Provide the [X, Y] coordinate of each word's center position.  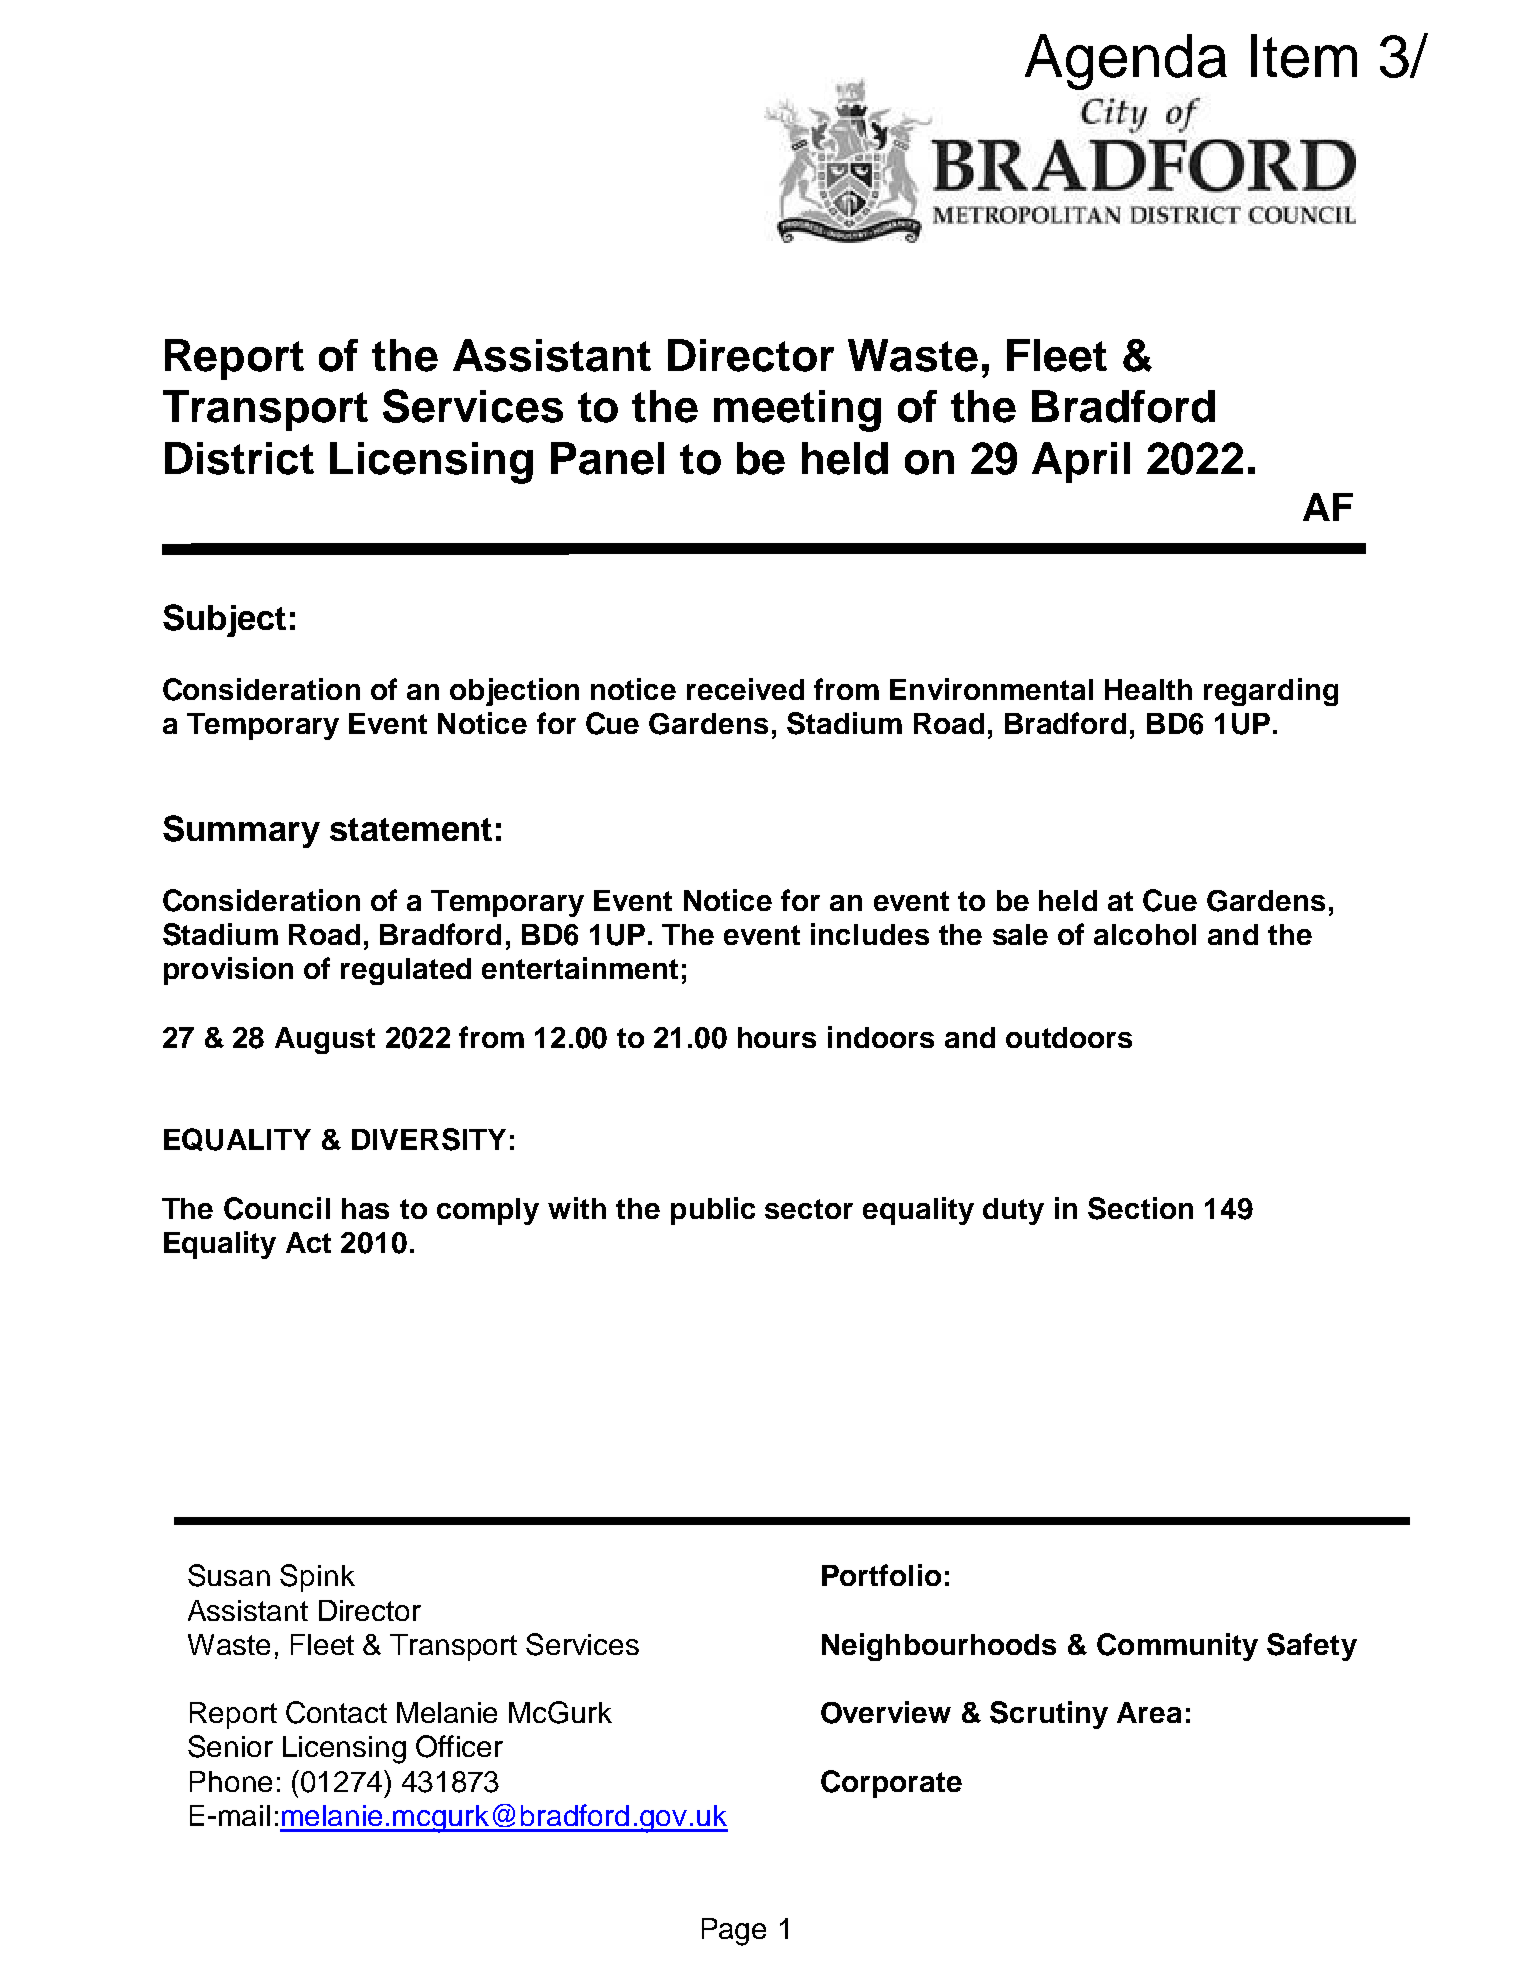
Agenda [1126, 62]
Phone [231, 1781]
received [745, 689]
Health [1148, 689]
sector [809, 1209]
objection [514, 692]
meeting [797, 411]
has [365, 1208]
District [239, 458]
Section [1140, 1208]
